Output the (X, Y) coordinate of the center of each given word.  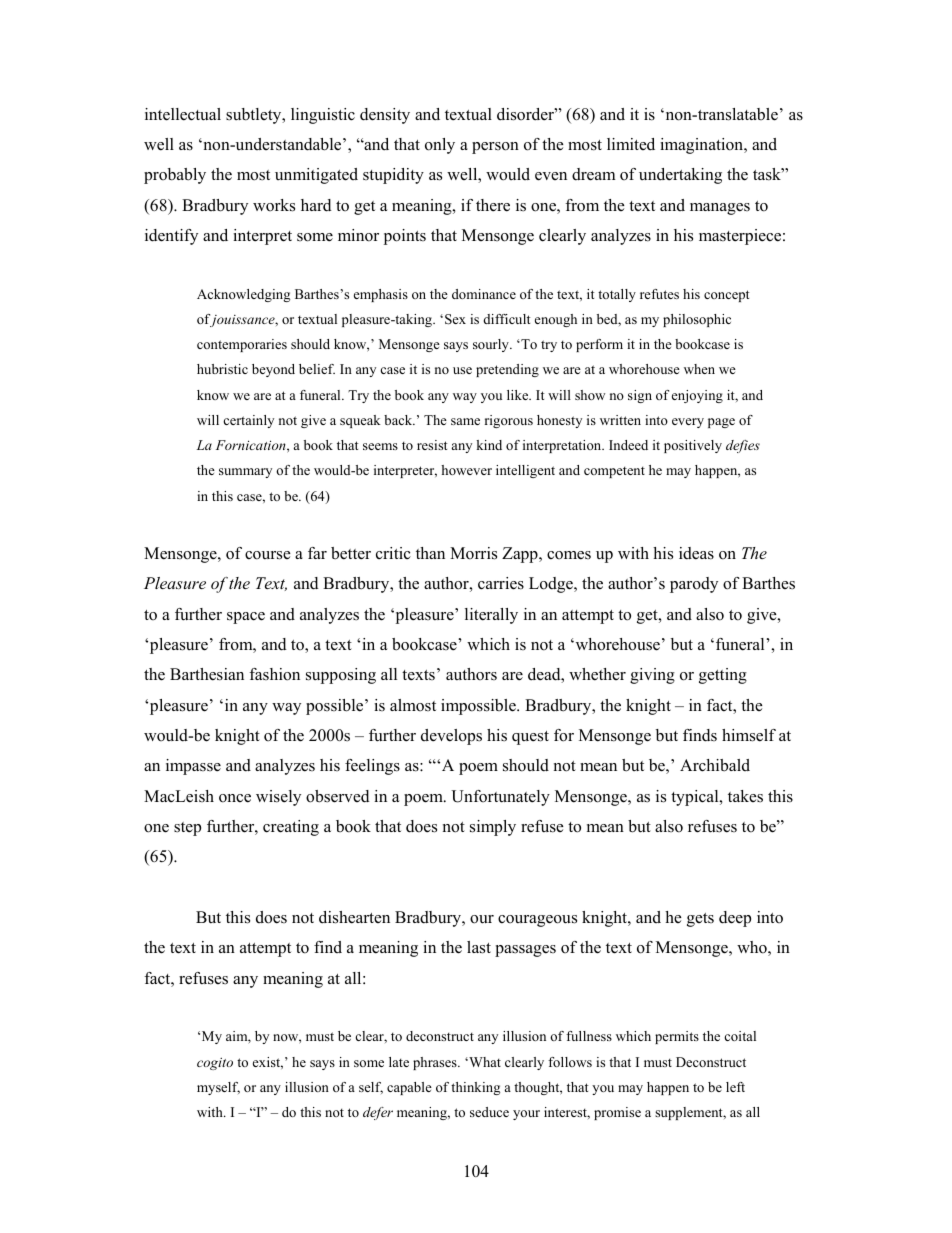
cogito (215, 1064)
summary (245, 473)
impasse (193, 767)
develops (451, 737)
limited (631, 144)
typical (696, 798)
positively (693, 446)
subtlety (255, 116)
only (440, 146)
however (466, 470)
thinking (475, 1088)
